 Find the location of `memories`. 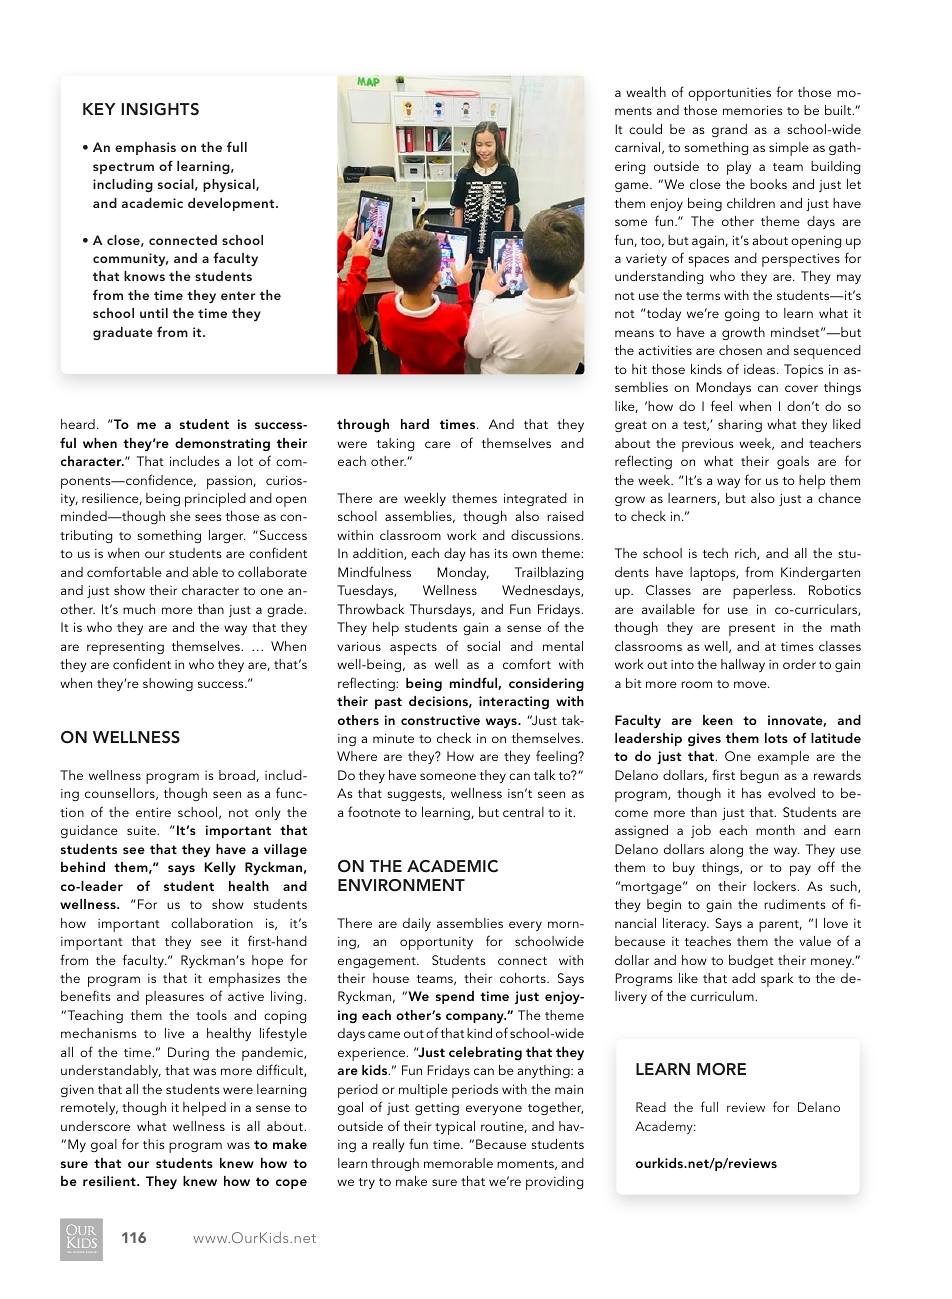

memories is located at coordinates (753, 110).
